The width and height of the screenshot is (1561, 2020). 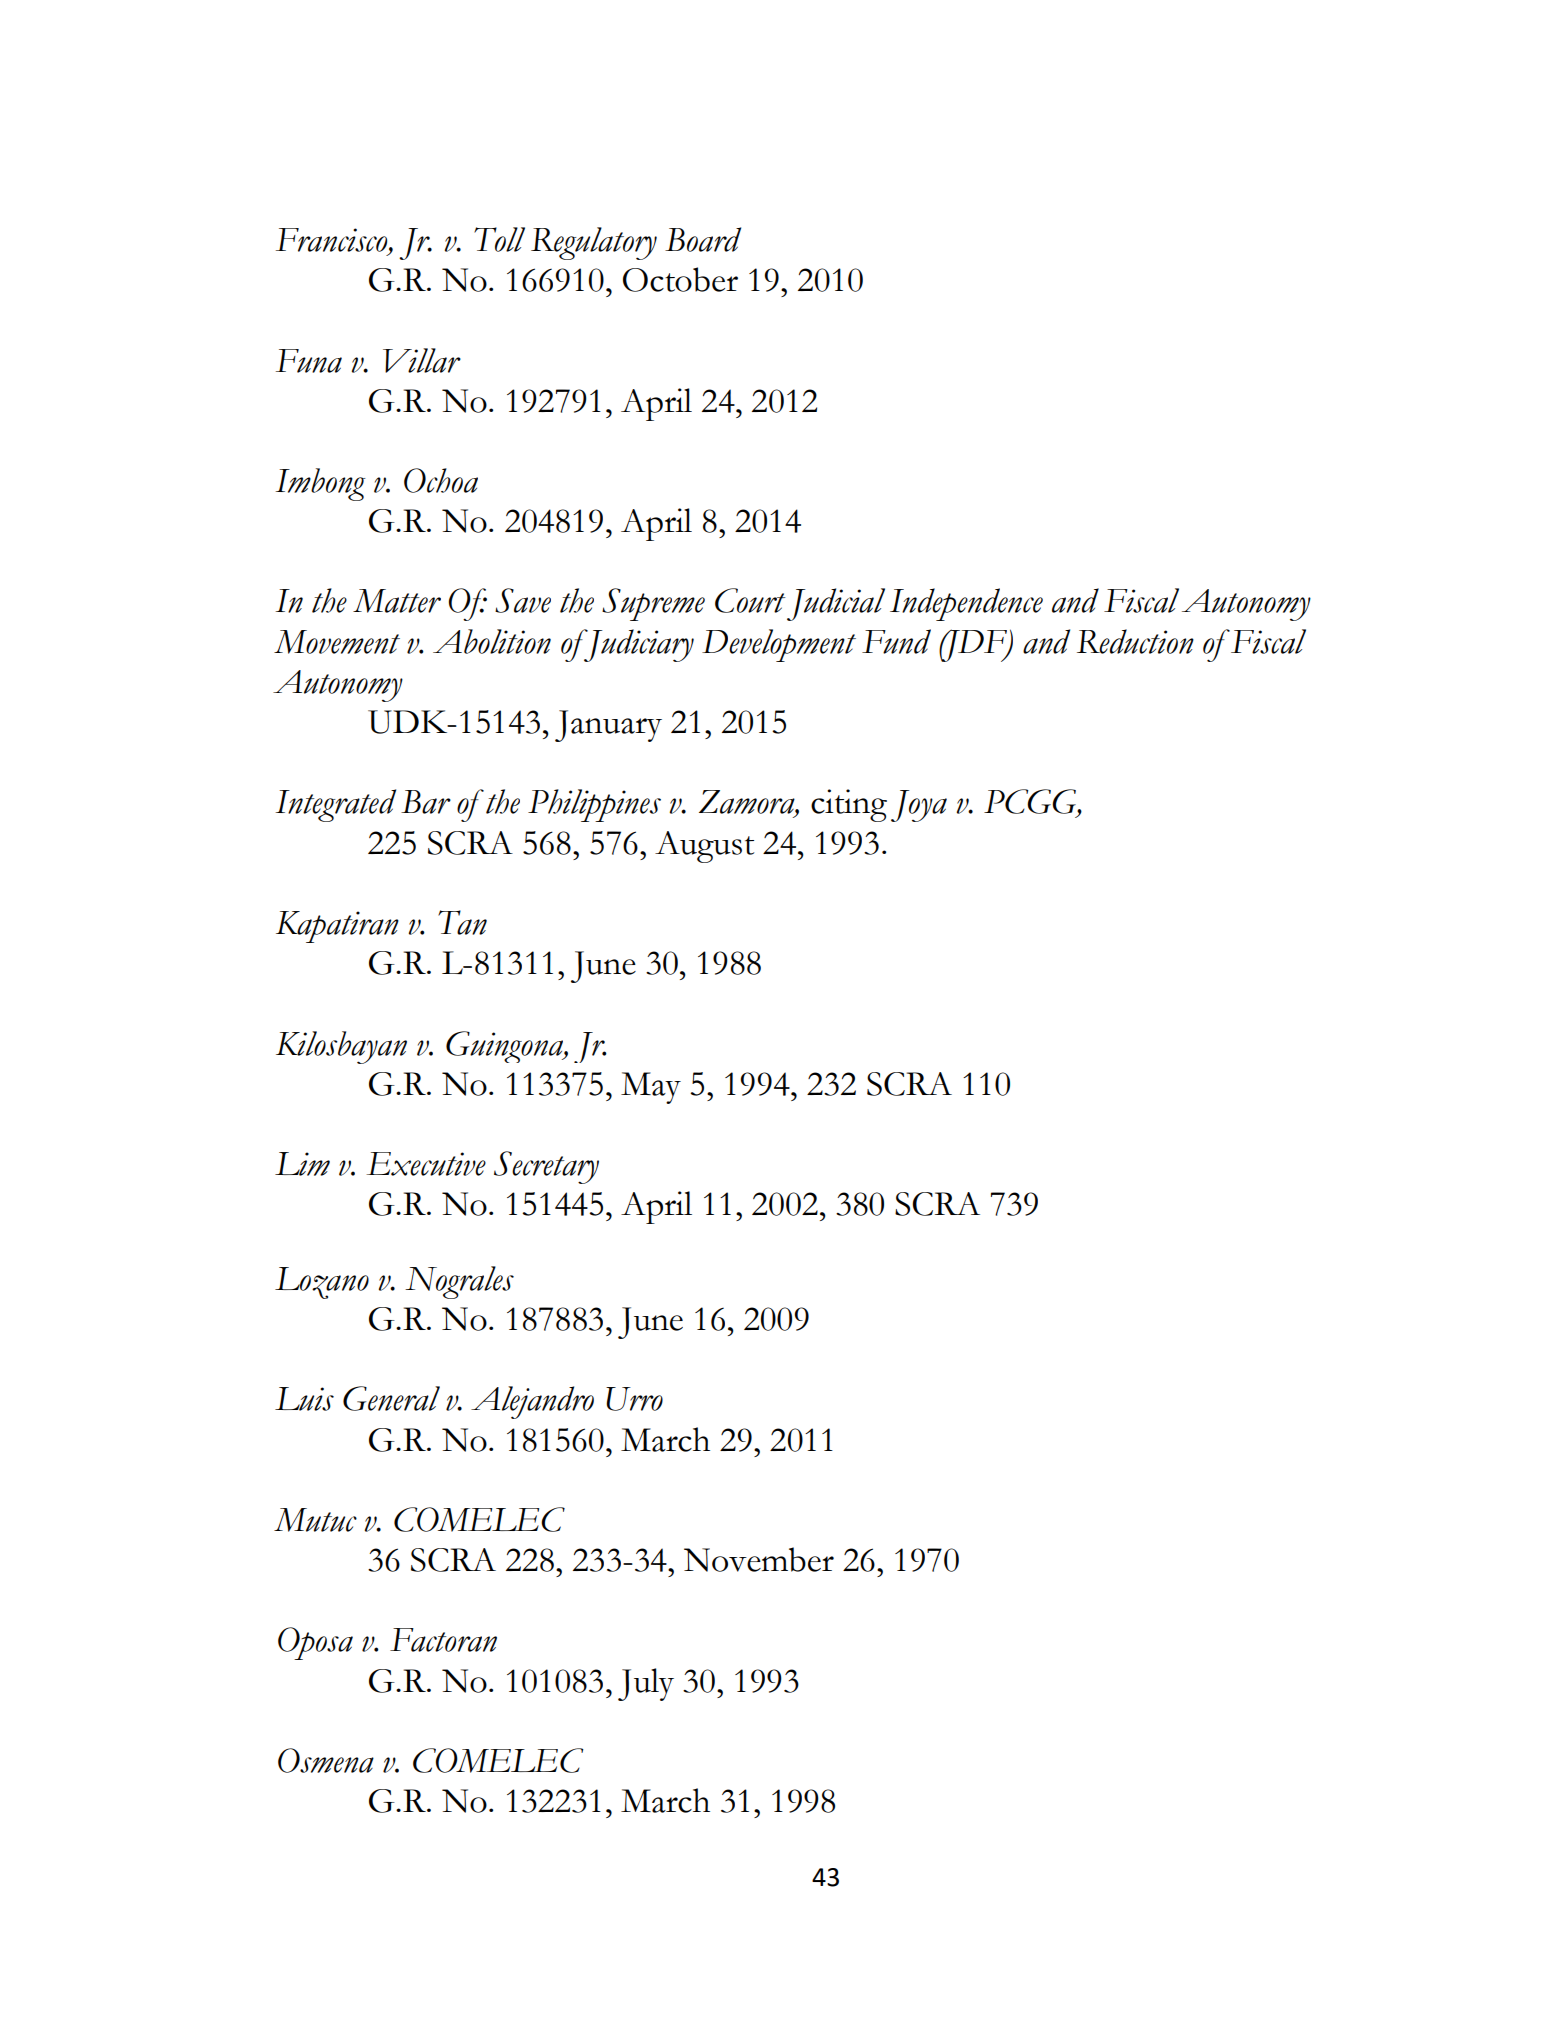 I want to click on Independence, so click(x=966, y=604).
